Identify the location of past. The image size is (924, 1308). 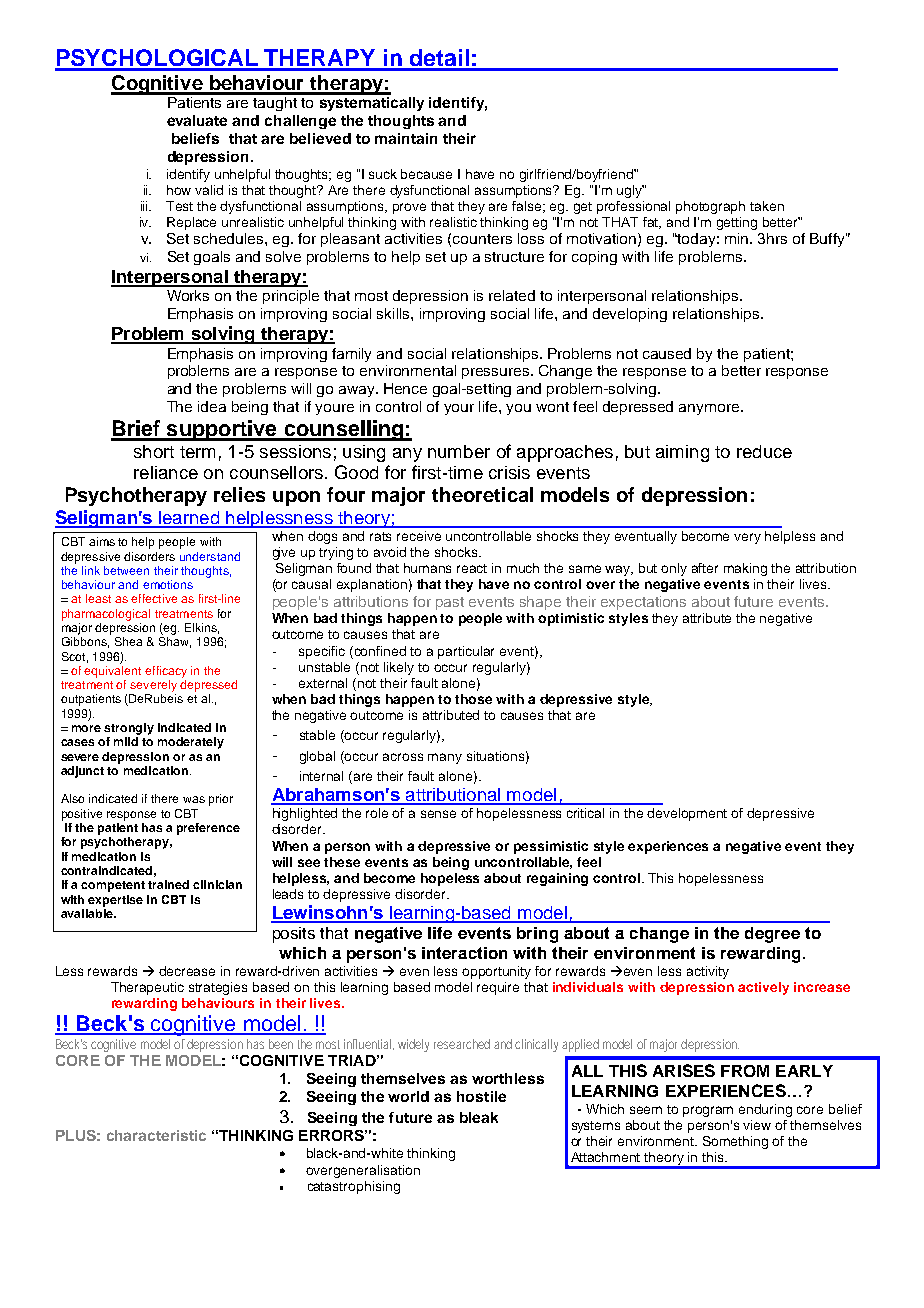
(450, 603).
